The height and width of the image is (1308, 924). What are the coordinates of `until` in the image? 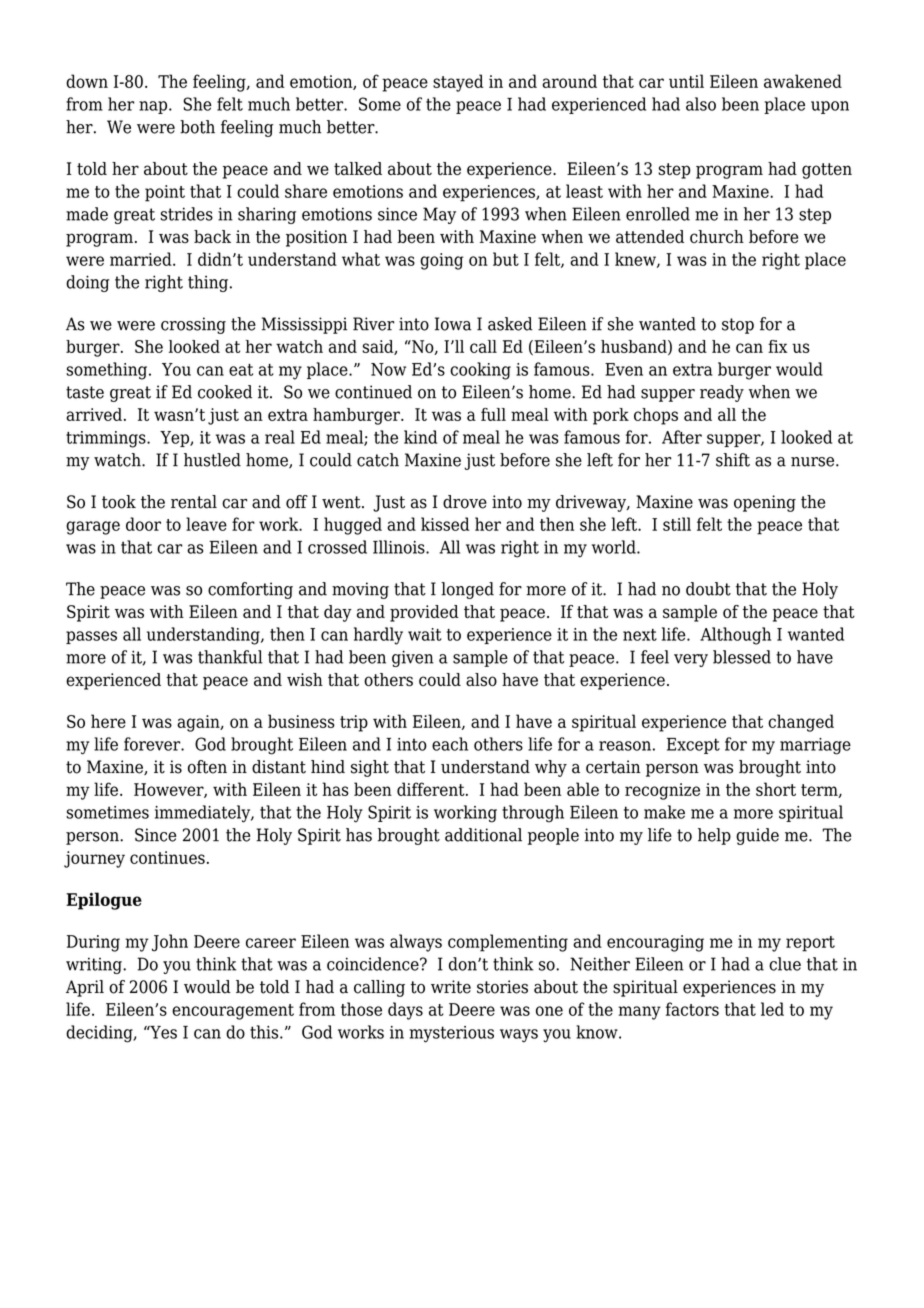 It's located at (686, 81).
